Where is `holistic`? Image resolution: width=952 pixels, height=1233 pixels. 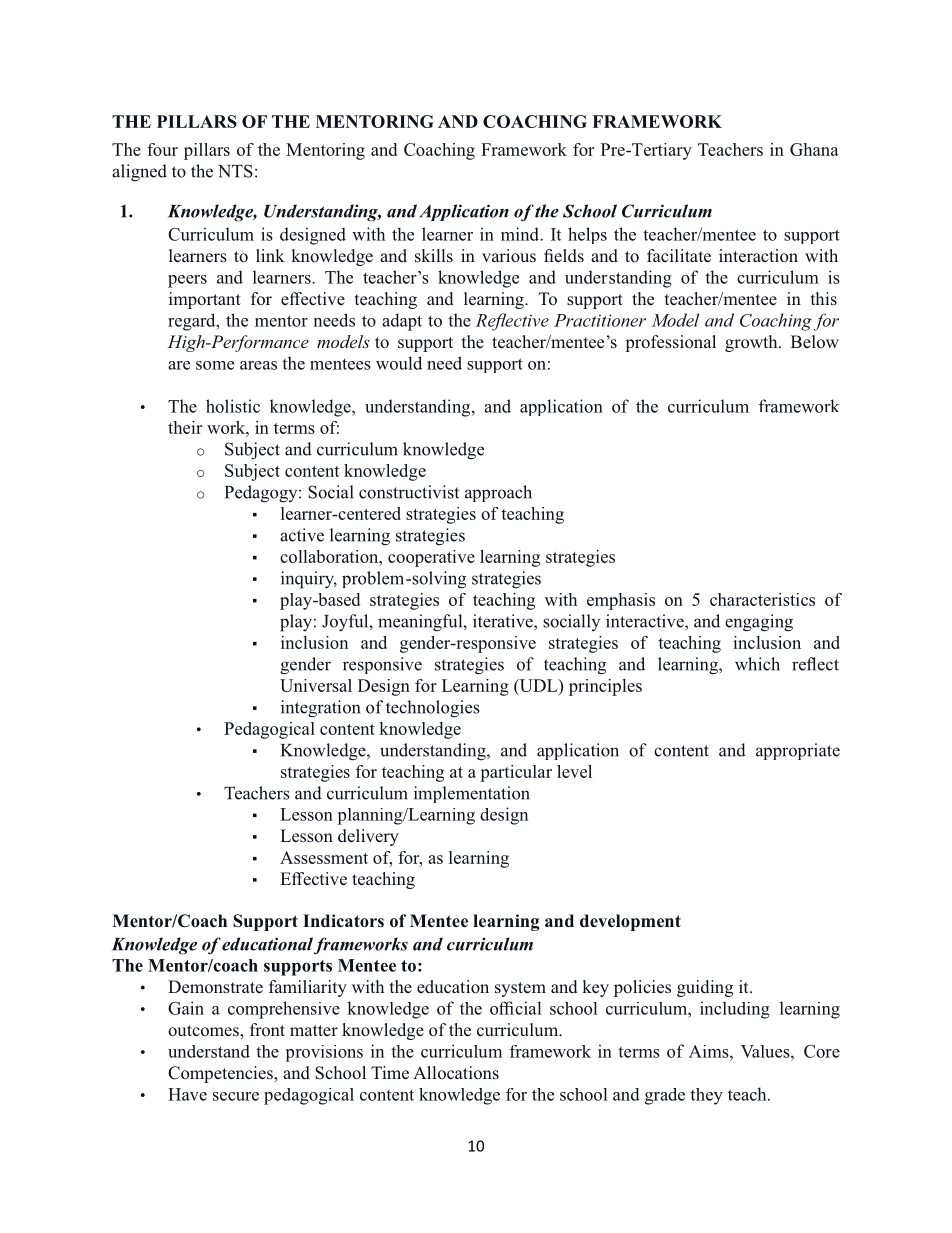 holistic is located at coordinates (233, 406).
